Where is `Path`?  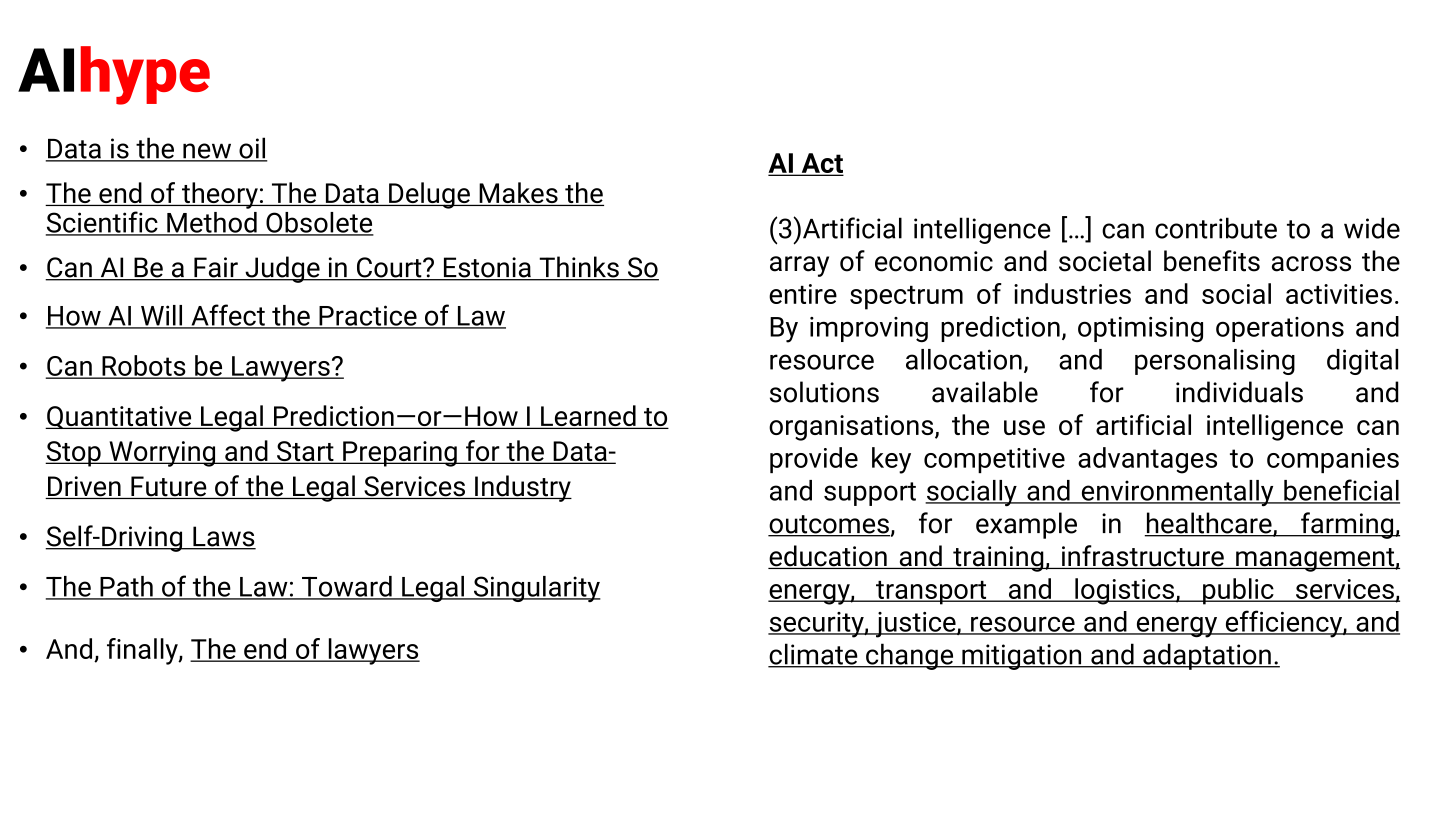 Path is located at coordinates (126, 587).
